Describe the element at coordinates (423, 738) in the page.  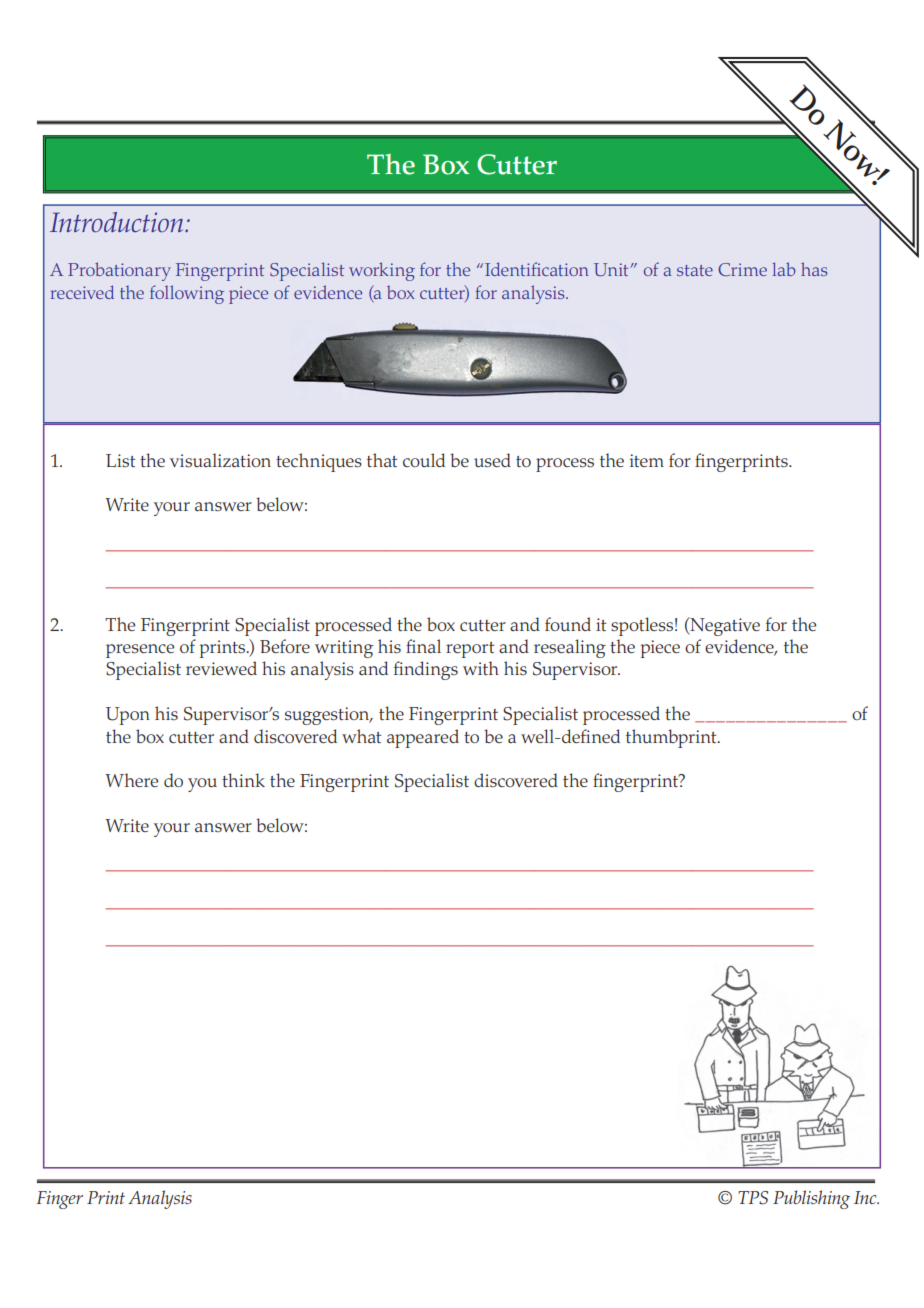
I see `appeared` at that location.
